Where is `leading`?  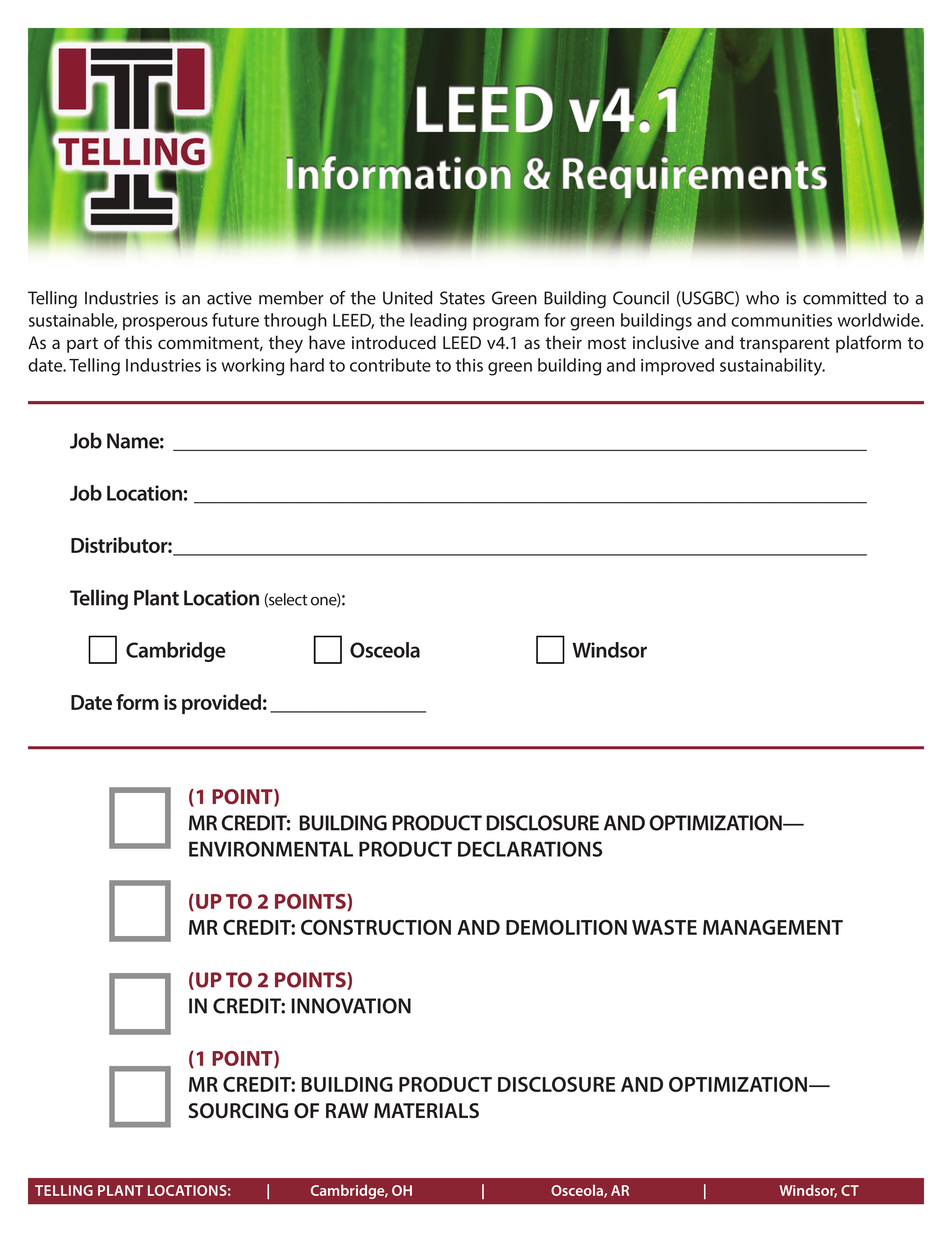
leading is located at coordinates (438, 322).
